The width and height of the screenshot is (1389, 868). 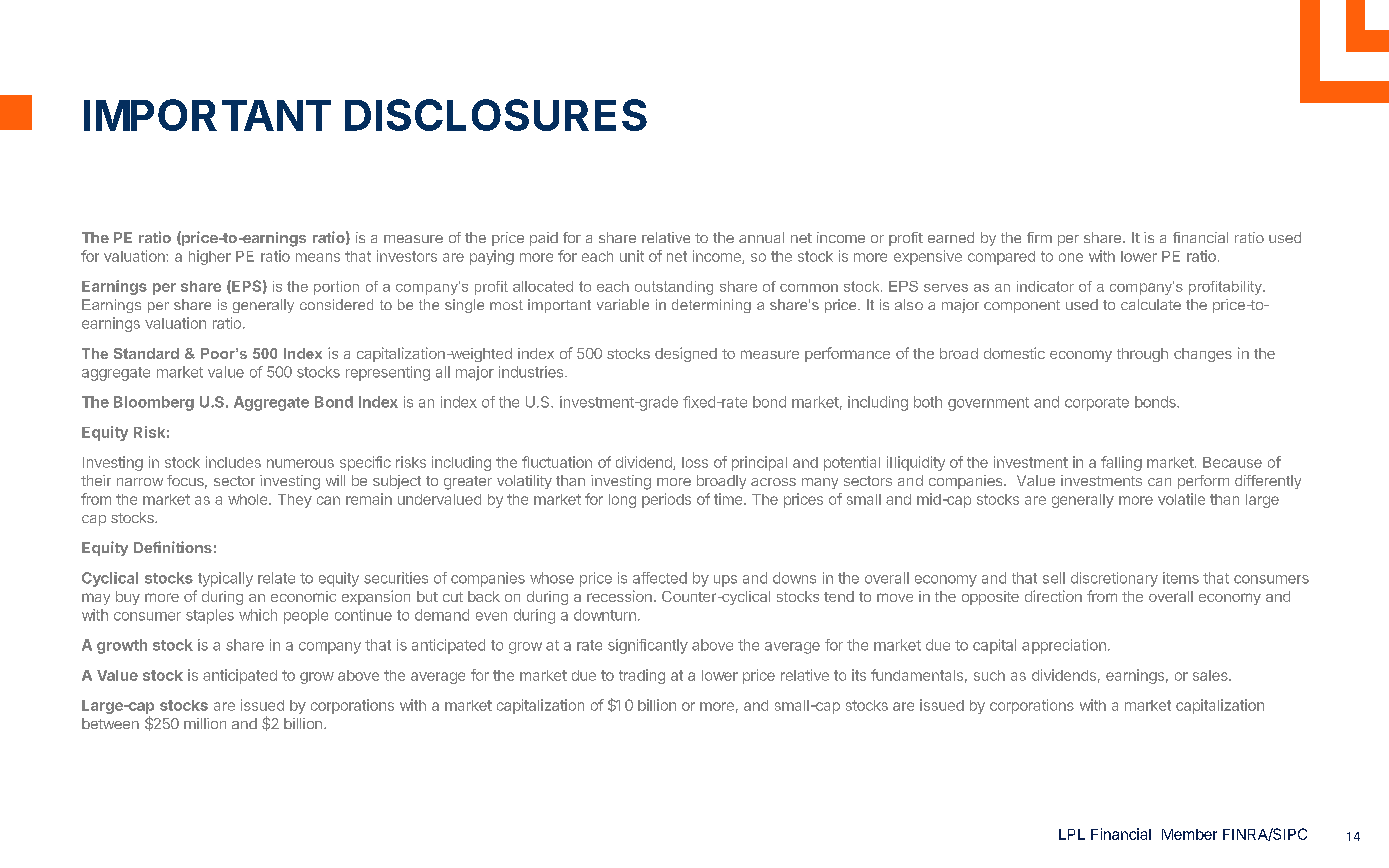 What do you see at coordinates (1072, 834) in the screenshot?
I see `LPL` at bounding box center [1072, 834].
